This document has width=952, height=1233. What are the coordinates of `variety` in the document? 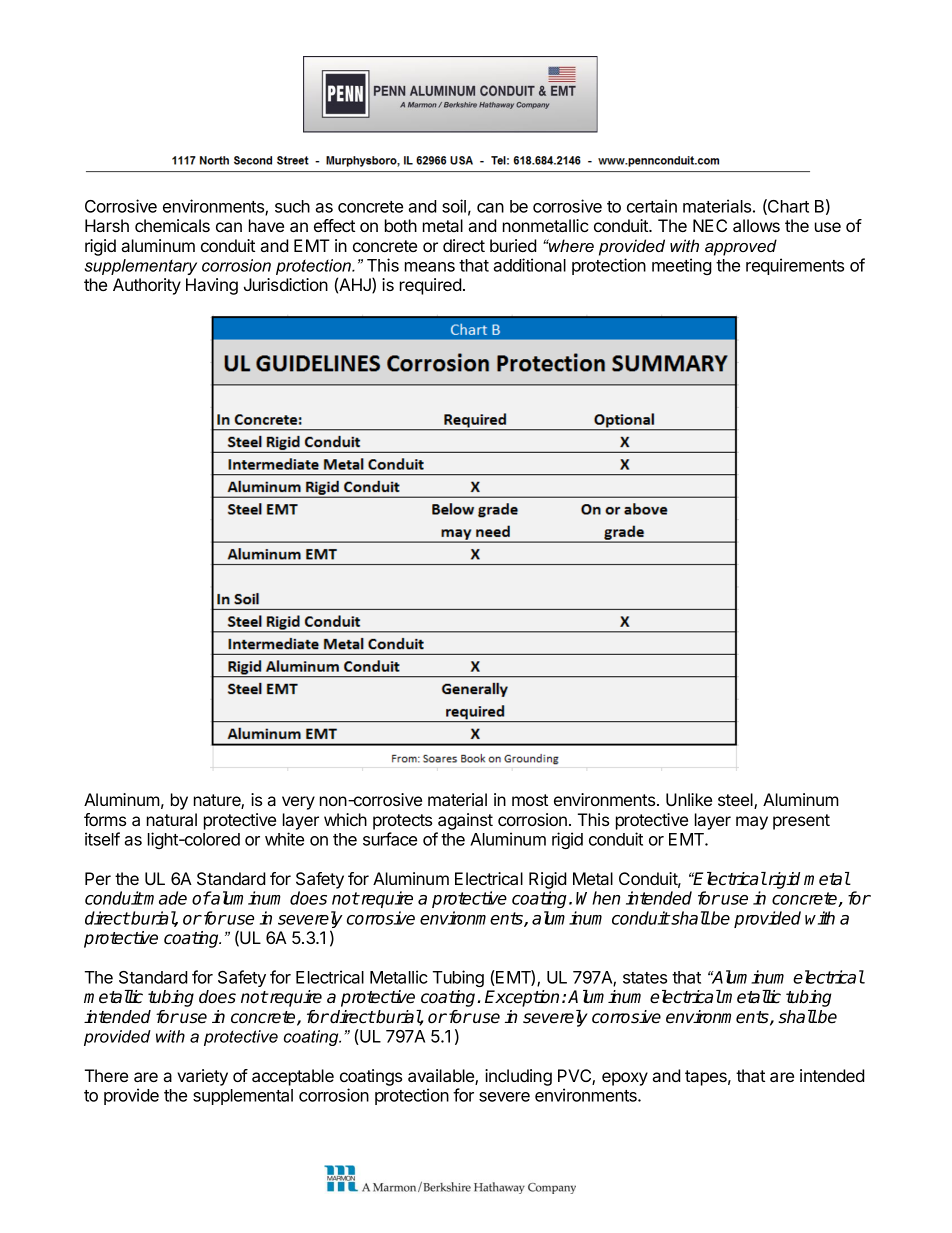 It's located at (202, 1077).
